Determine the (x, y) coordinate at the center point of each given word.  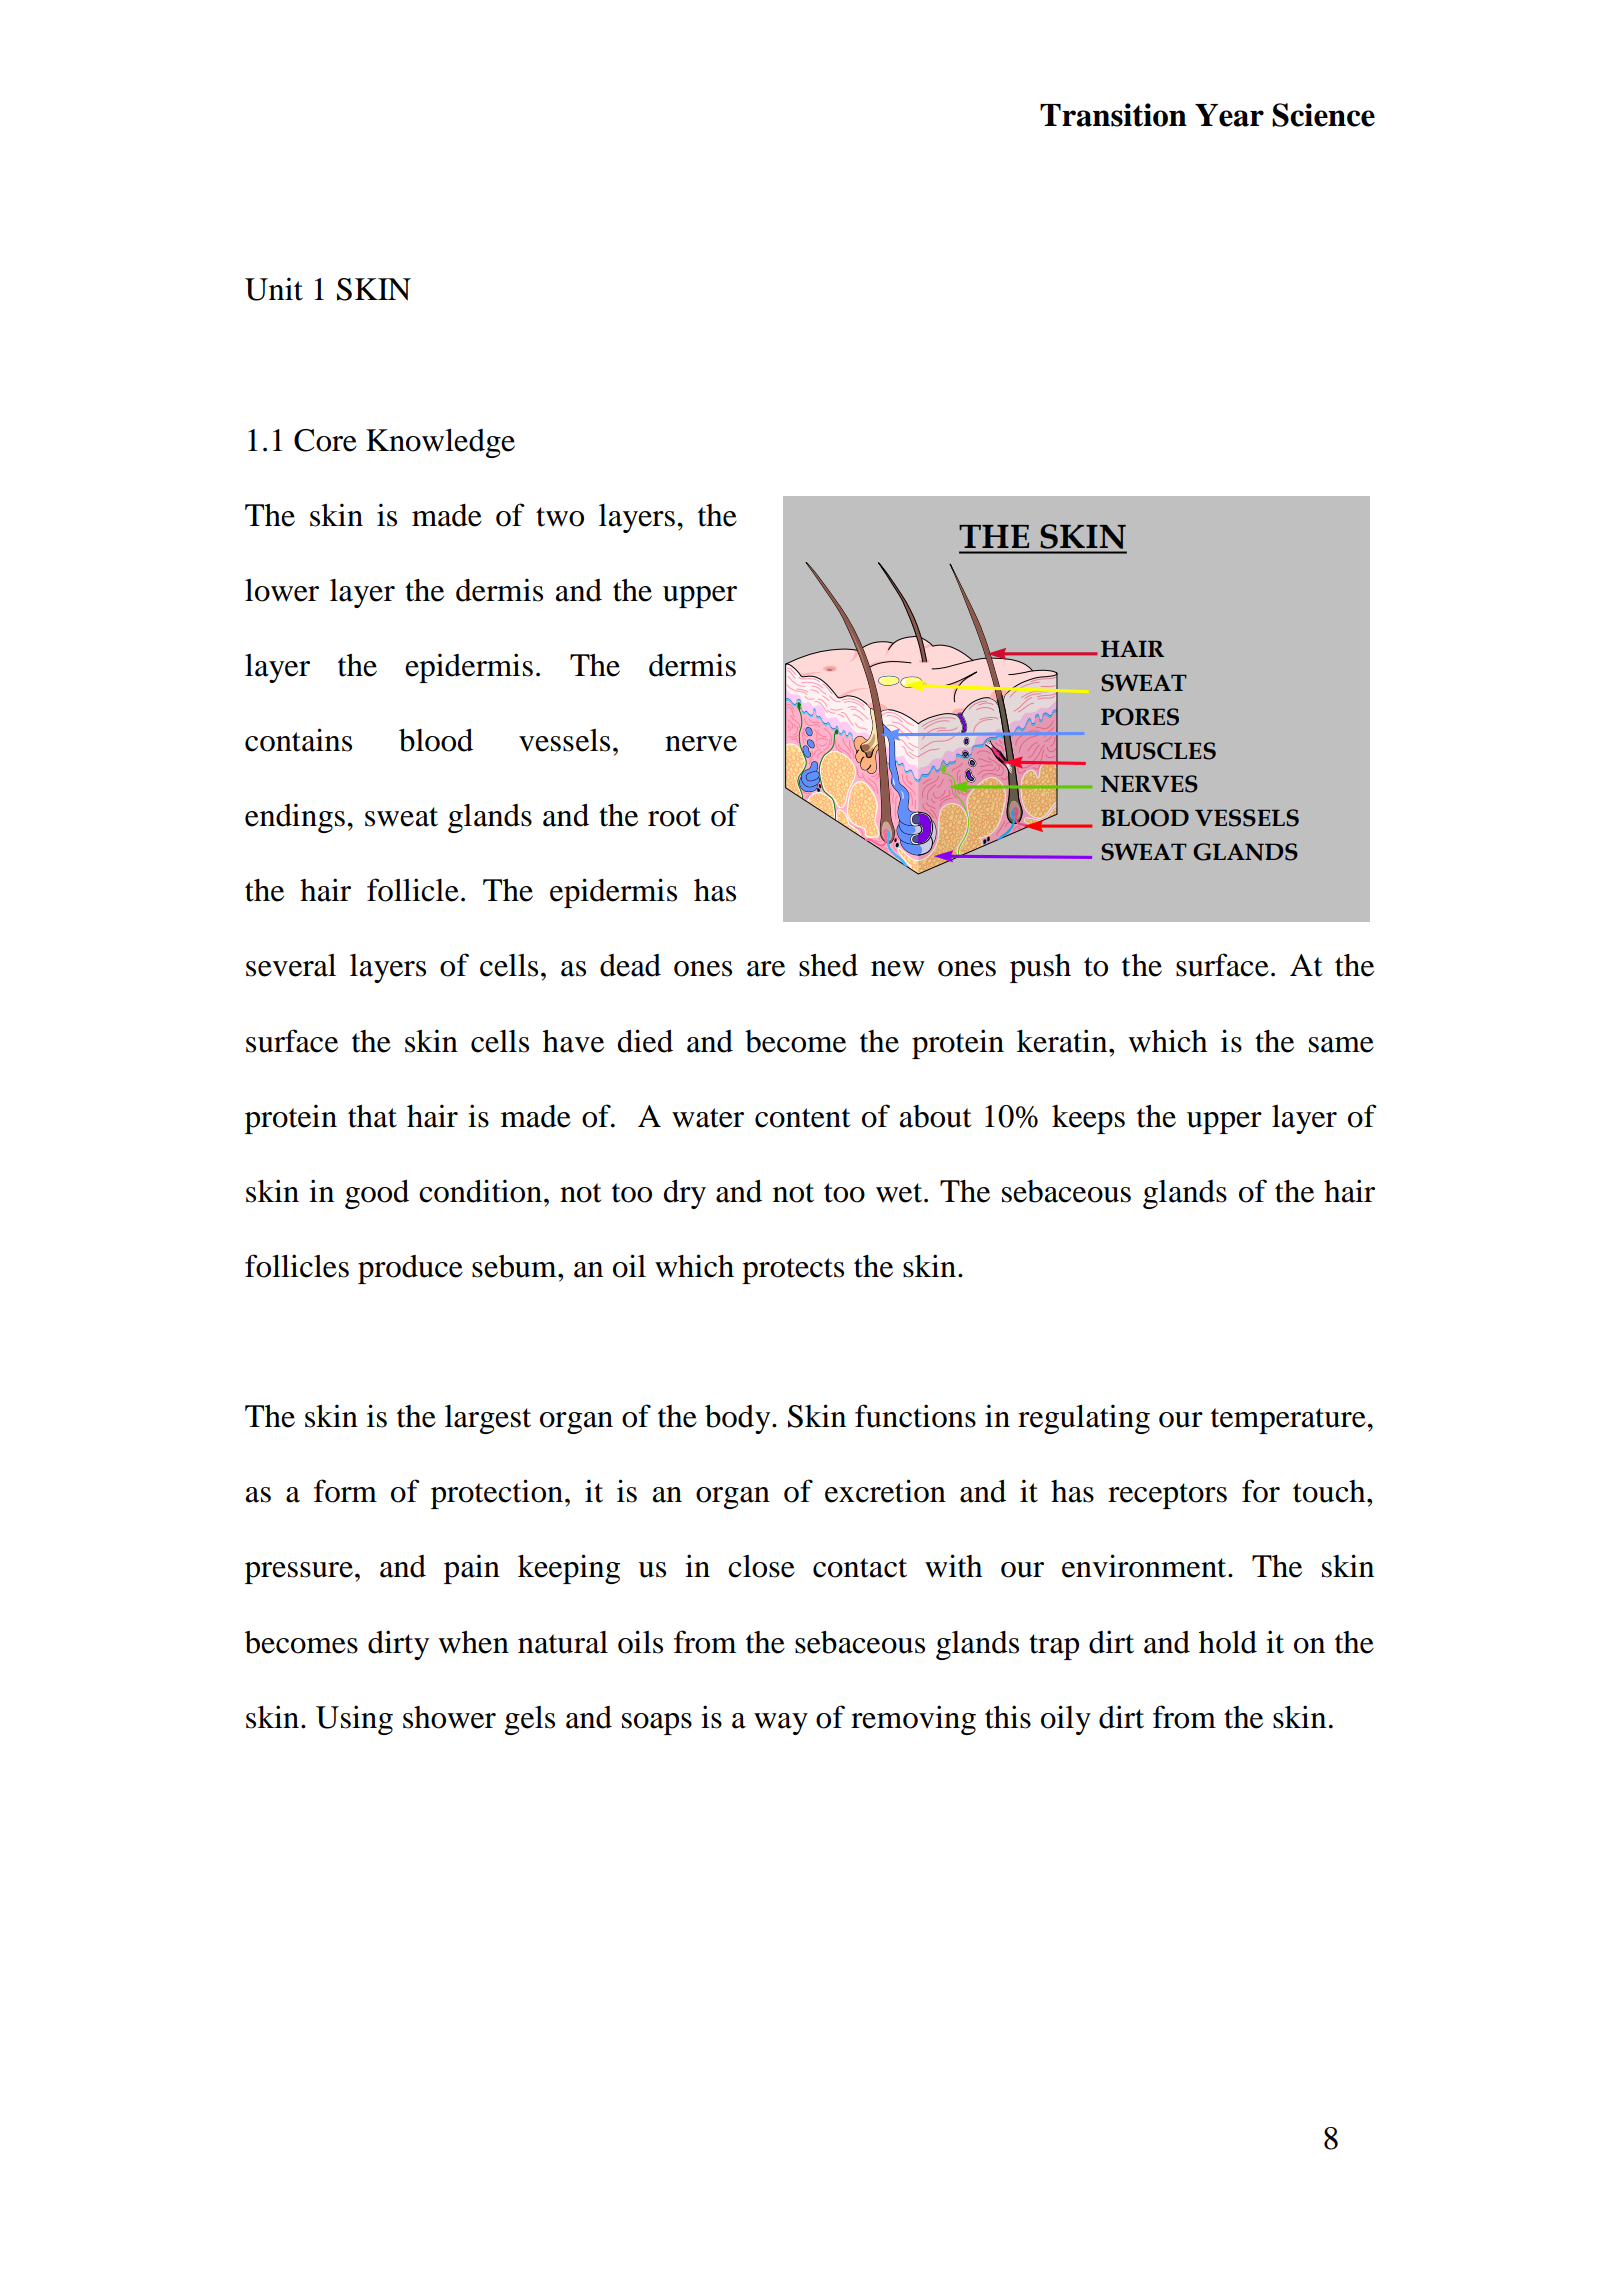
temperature (1289, 1421)
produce (410, 1269)
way (781, 1724)
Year (1229, 115)
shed (828, 965)
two (560, 517)
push (1040, 968)
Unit (274, 289)
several (291, 965)
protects (793, 1271)
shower (449, 1717)
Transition (1113, 115)
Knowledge (440, 443)
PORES (1140, 717)
